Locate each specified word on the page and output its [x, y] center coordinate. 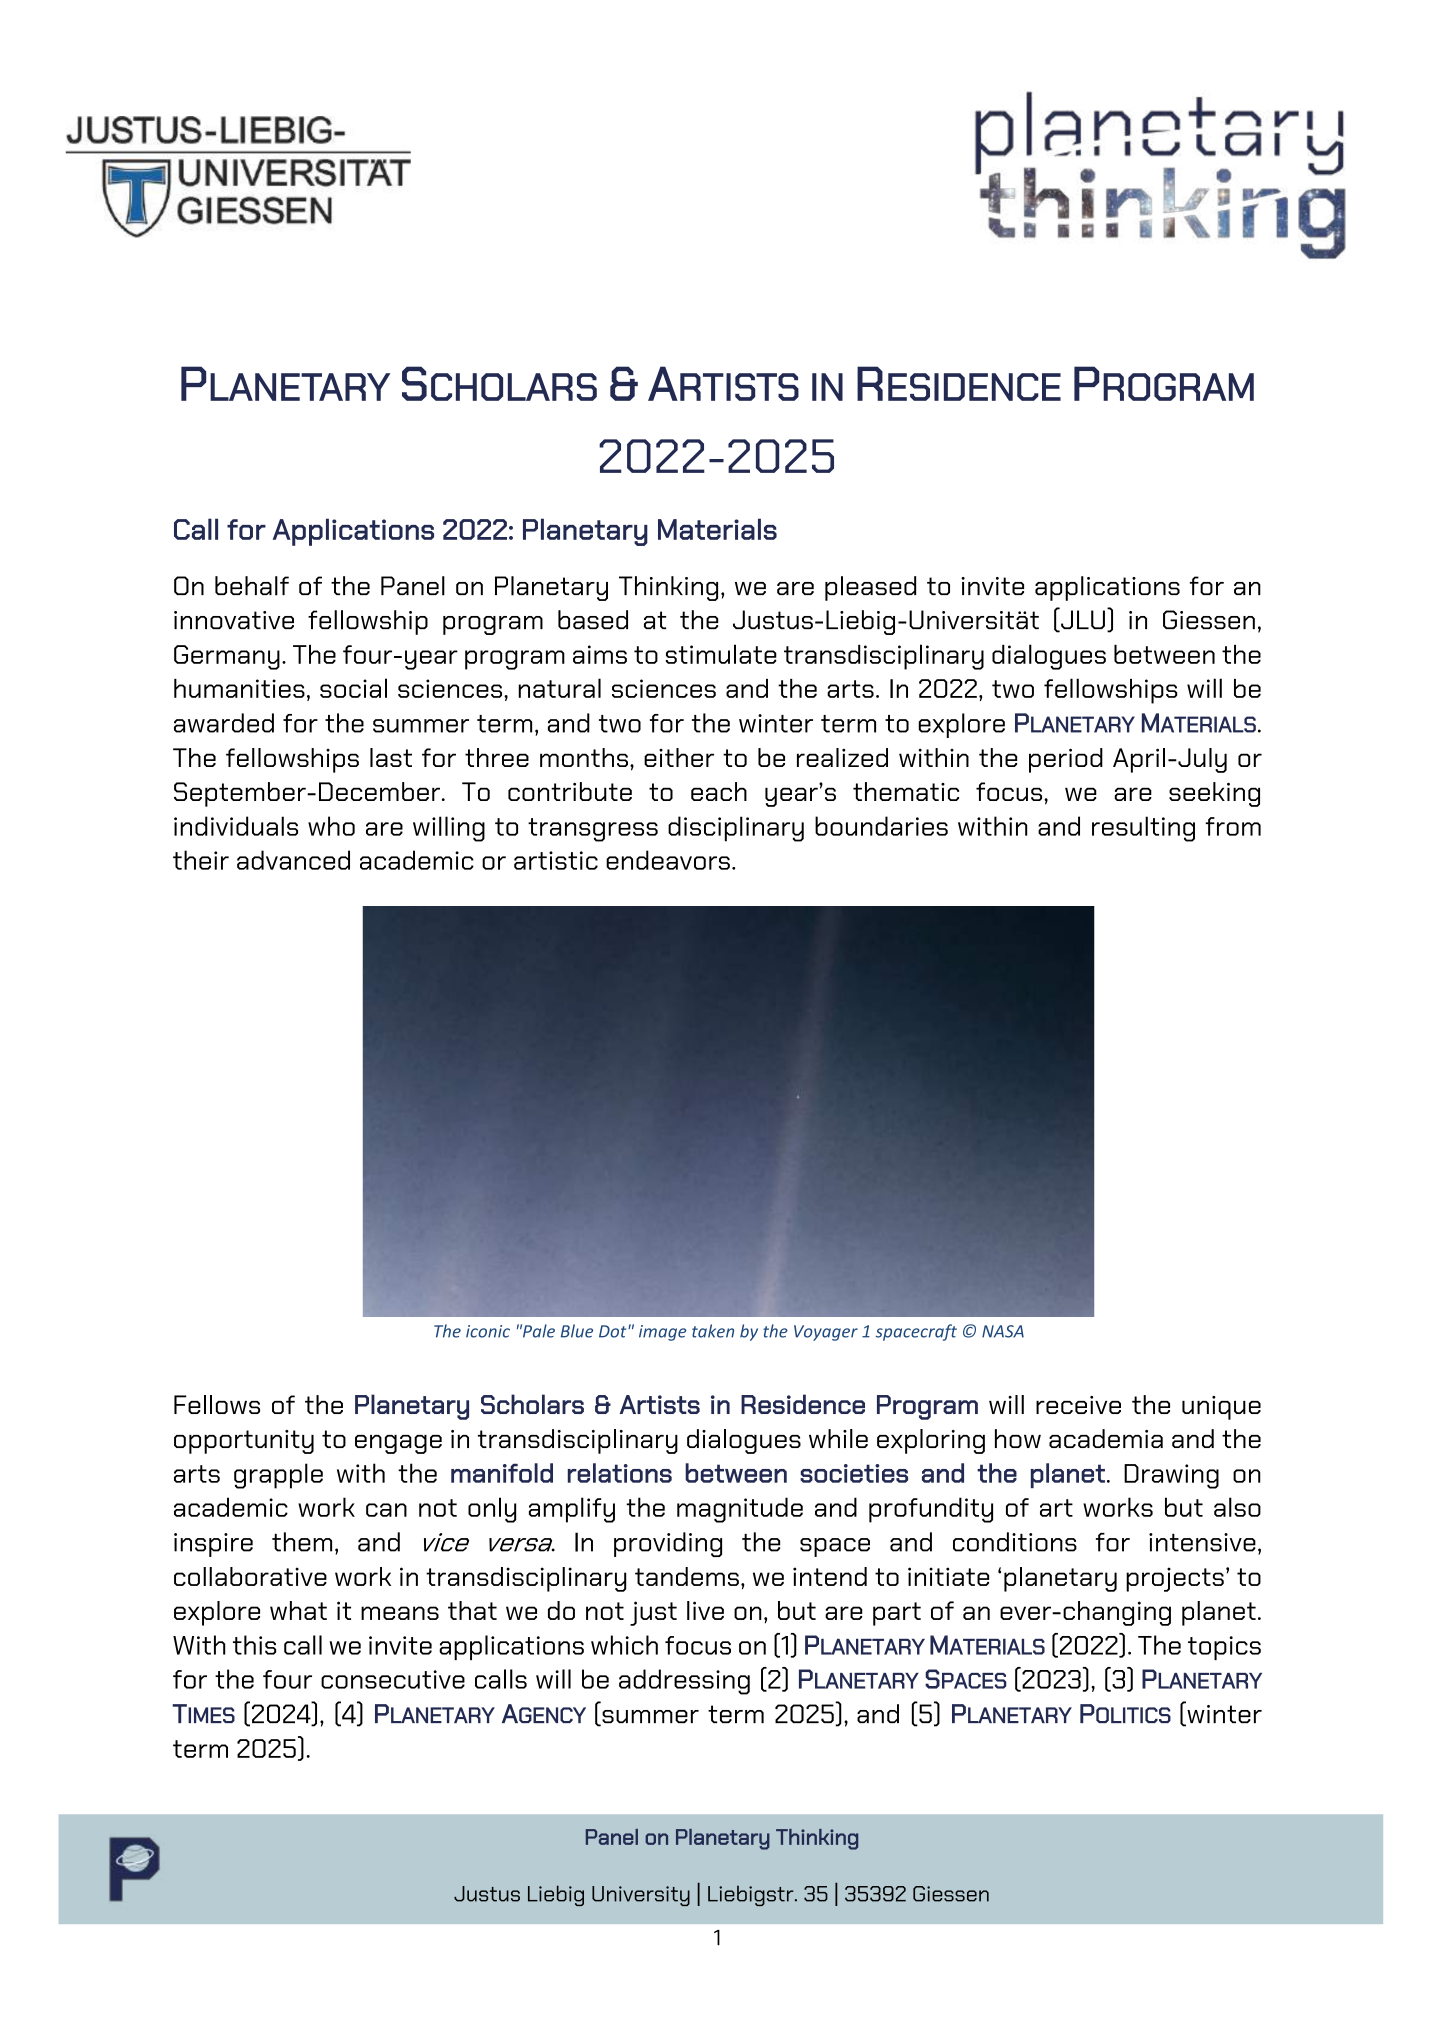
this [254, 1645]
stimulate [721, 654]
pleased [870, 588]
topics [1224, 1648]
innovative [234, 620]
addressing [684, 1682]
